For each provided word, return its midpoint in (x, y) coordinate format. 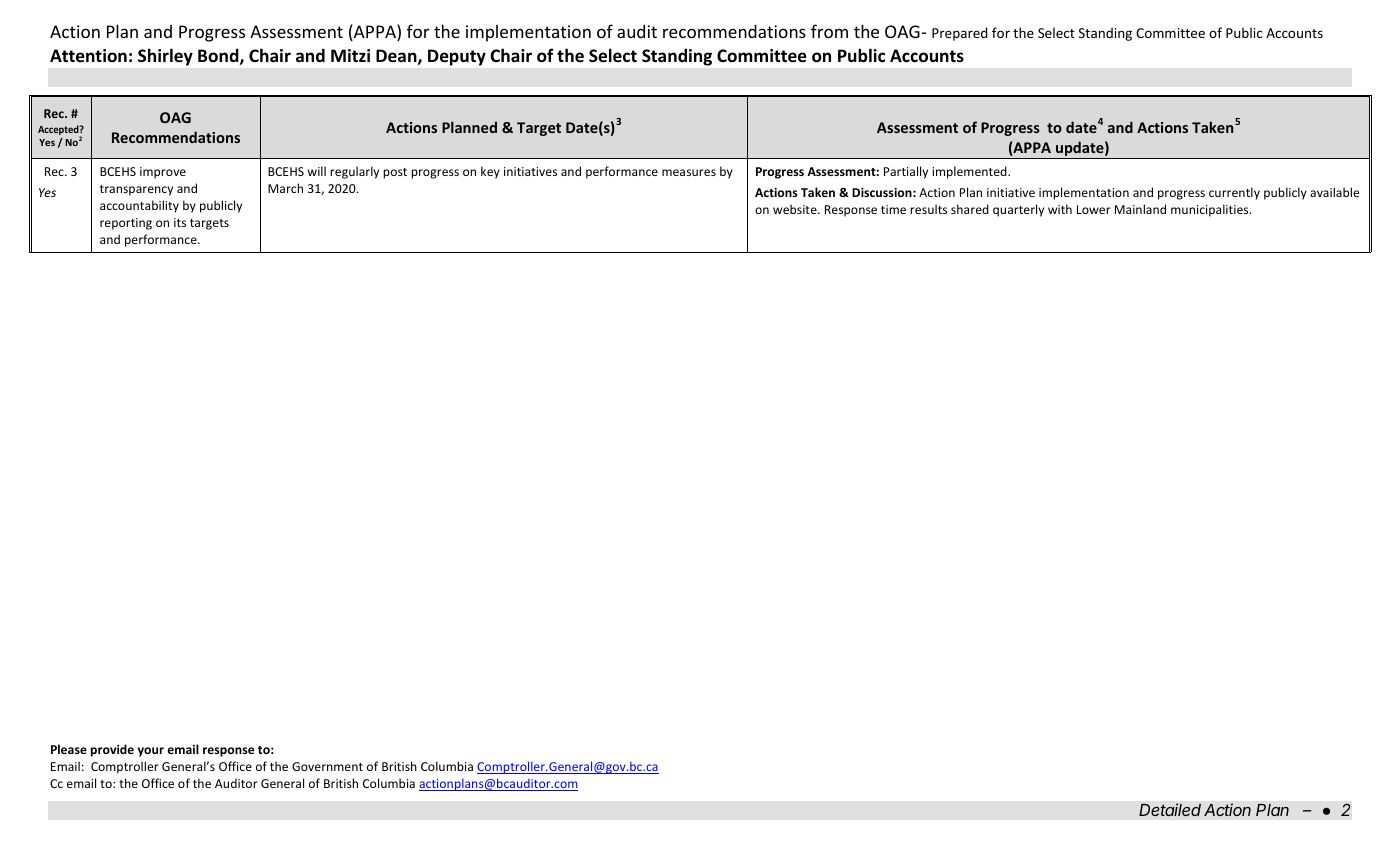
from (829, 31)
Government (327, 766)
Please (69, 749)
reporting (126, 224)
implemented (970, 172)
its (180, 222)
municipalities (1211, 210)
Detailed (1170, 810)
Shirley (165, 57)
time (893, 209)
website (796, 209)
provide (112, 750)
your (151, 752)
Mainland (1140, 209)
